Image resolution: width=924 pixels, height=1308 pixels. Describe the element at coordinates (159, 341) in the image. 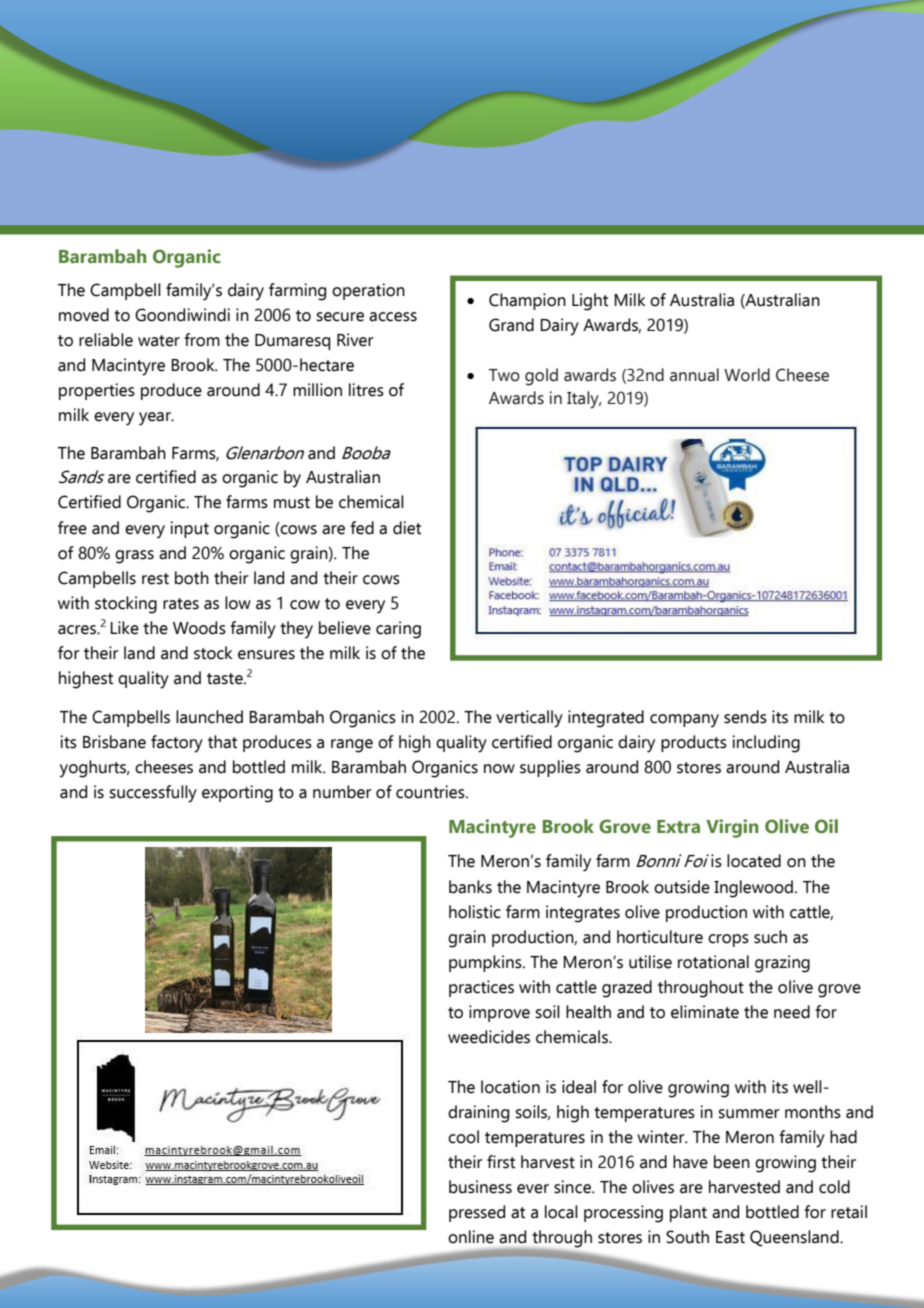

I see `water` at that location.
